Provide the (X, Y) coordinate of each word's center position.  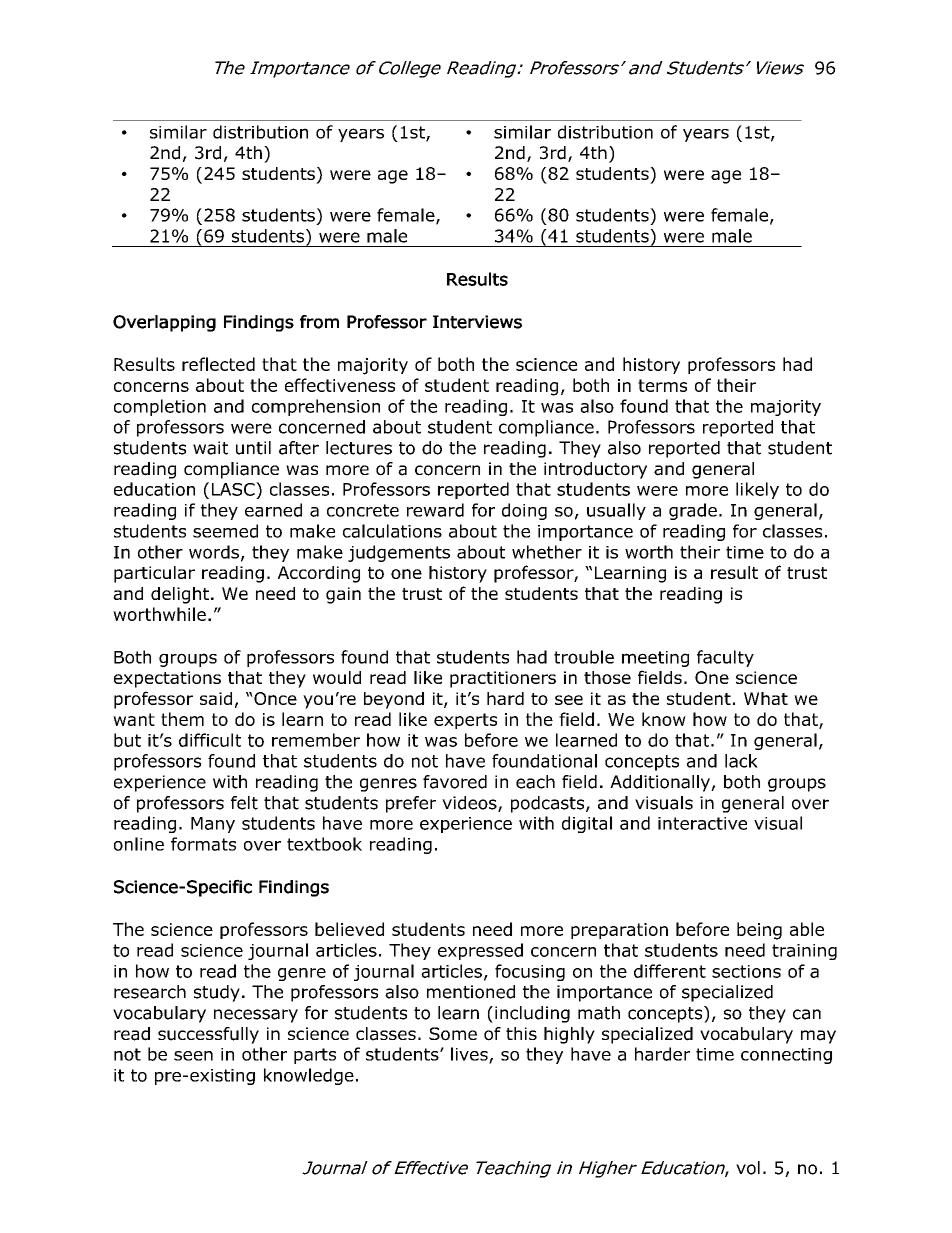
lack (741, 761)
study (217, 993)
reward (435, 510)
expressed (480, 951)
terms (662, 385)
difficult (210, 740)
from (319, 322)
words (214, 552)
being (759, 931)
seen (193, 1056)
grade (693, 511)
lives (470, 1055)
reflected (218, 364)
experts (465, 721)
